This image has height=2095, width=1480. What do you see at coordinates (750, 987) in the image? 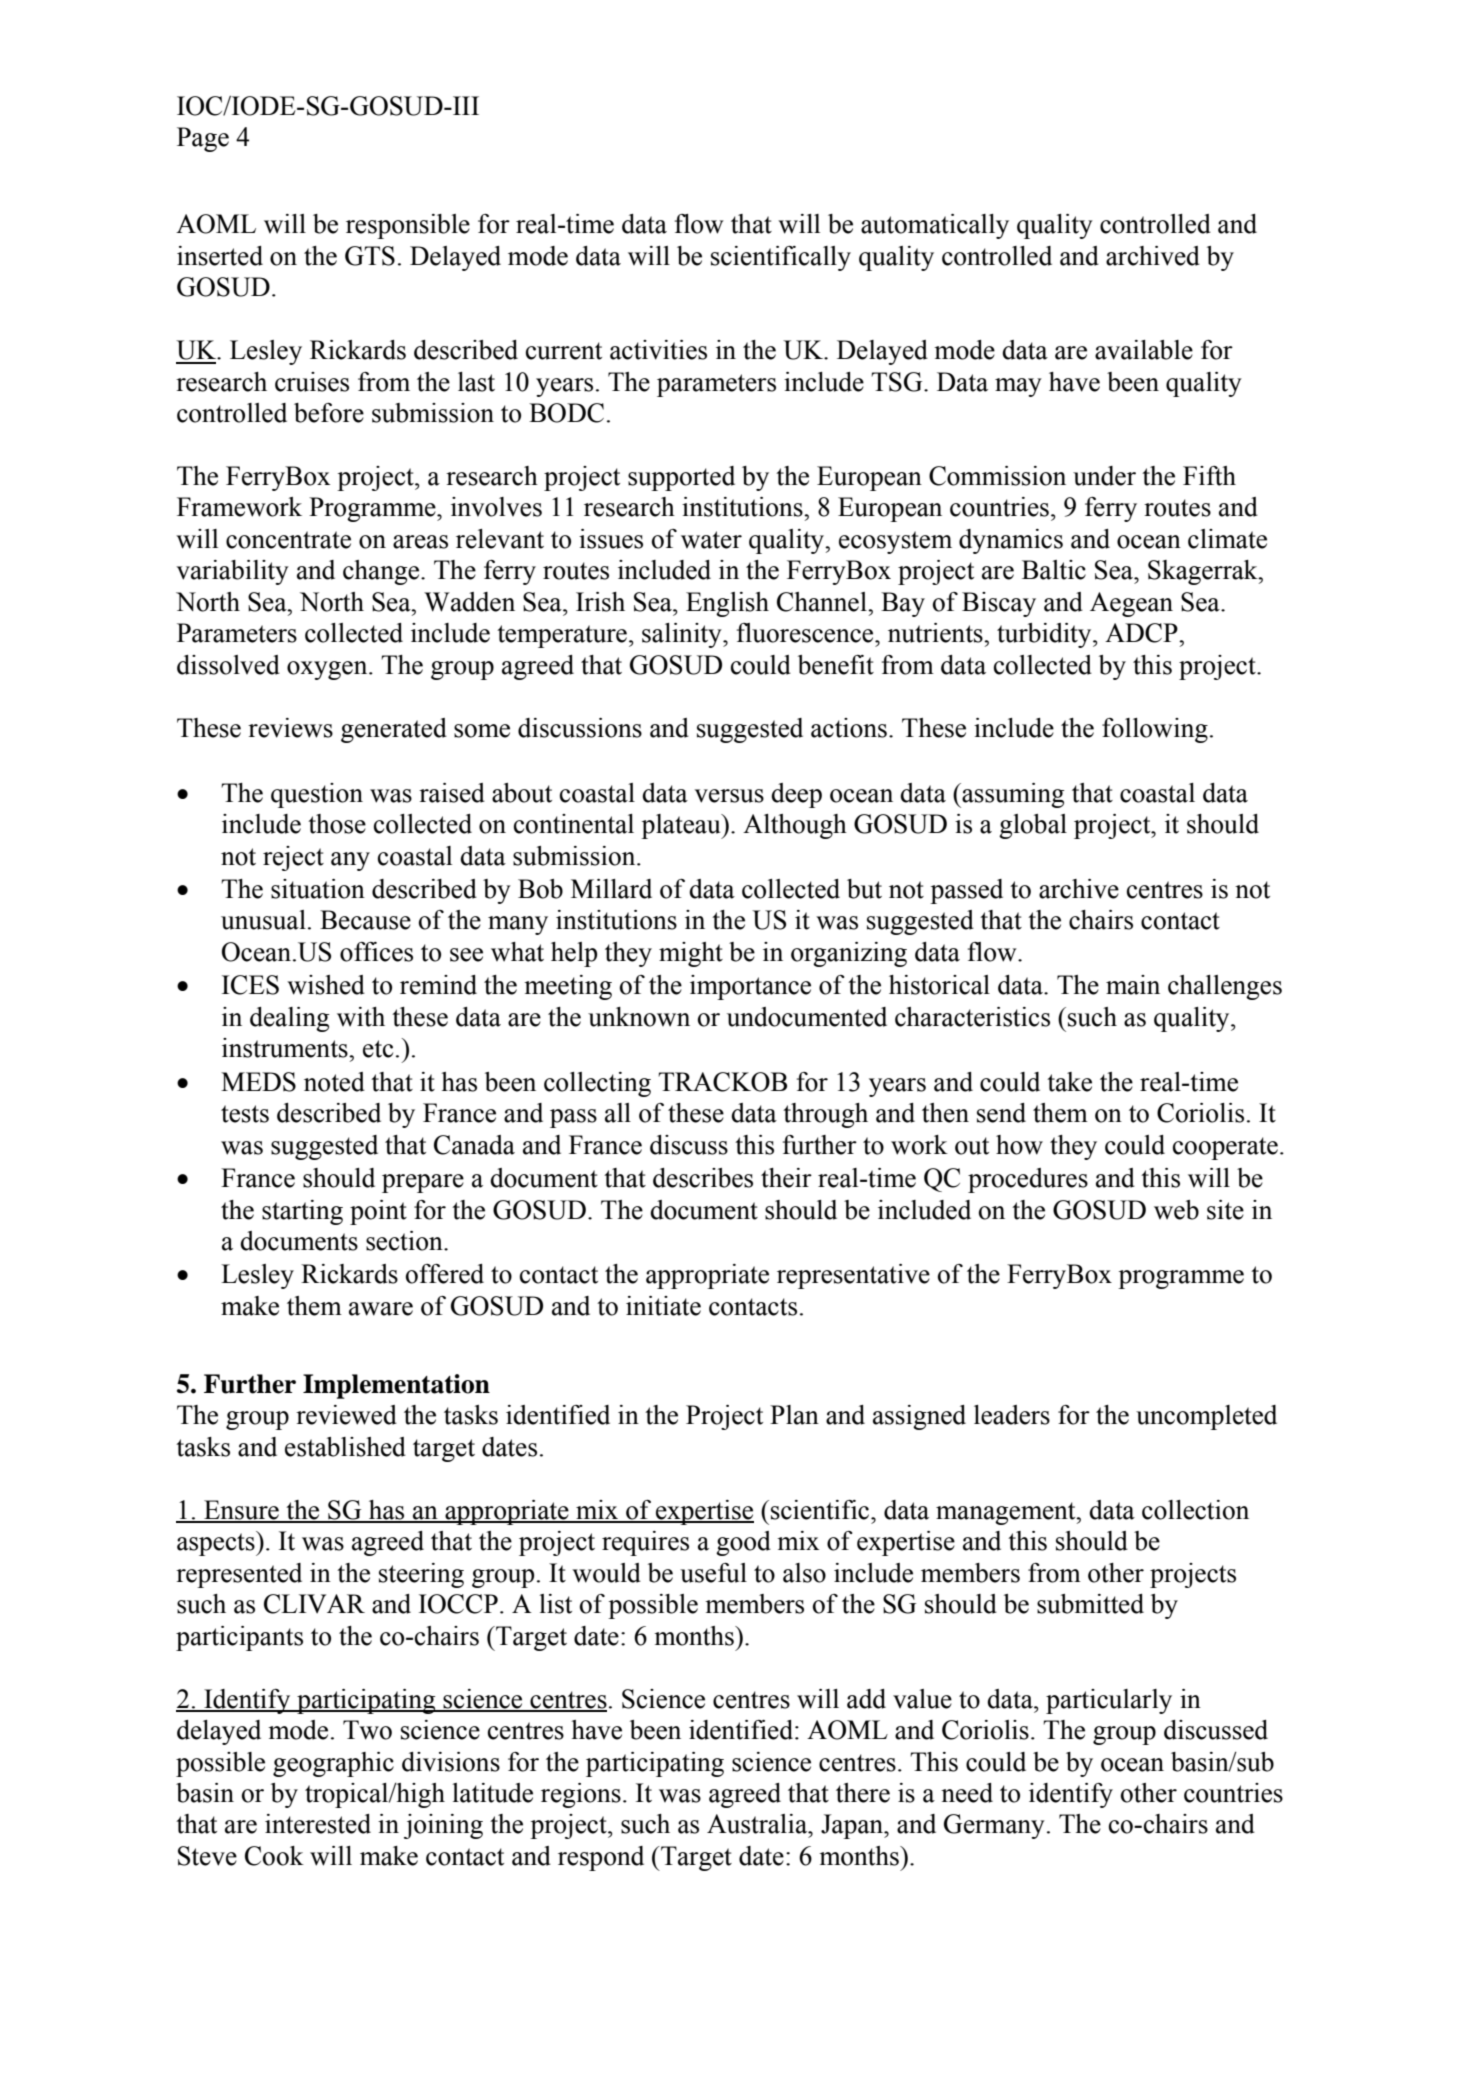
I see `importance` at bounding box center [750, 987].
